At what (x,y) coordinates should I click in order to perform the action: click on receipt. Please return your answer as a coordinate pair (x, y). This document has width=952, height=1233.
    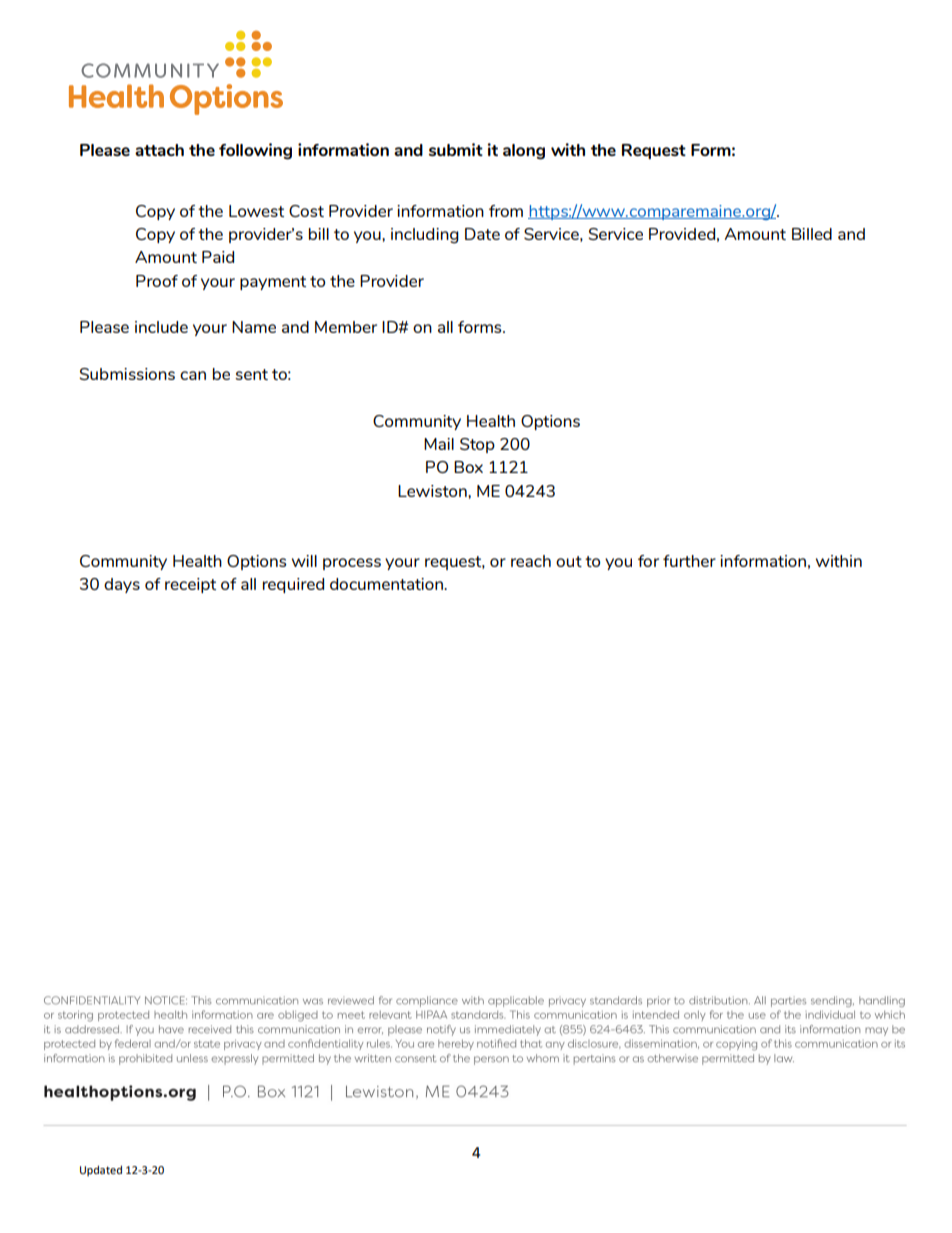
    Looking at the image, I should click on (190, 585).
